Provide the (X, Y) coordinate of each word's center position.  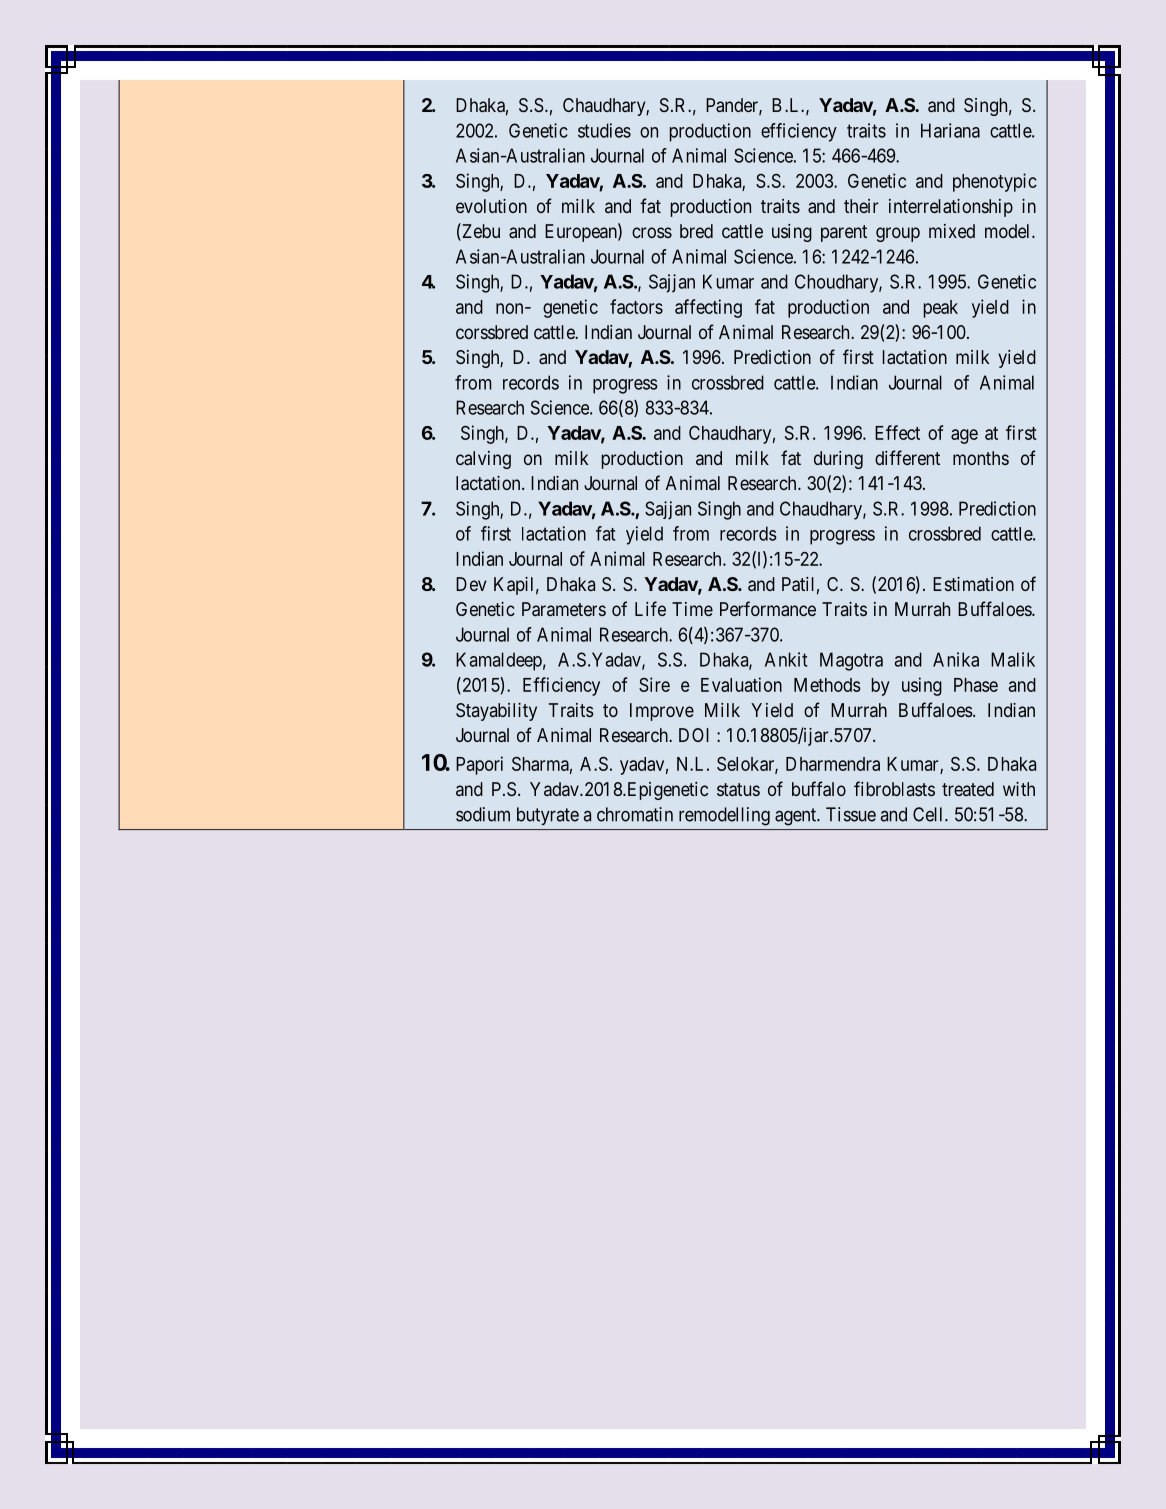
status (738, 789)
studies (604, 130)
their (861, 206)
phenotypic (995, 182)
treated (968, 789)
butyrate (548, 816)
